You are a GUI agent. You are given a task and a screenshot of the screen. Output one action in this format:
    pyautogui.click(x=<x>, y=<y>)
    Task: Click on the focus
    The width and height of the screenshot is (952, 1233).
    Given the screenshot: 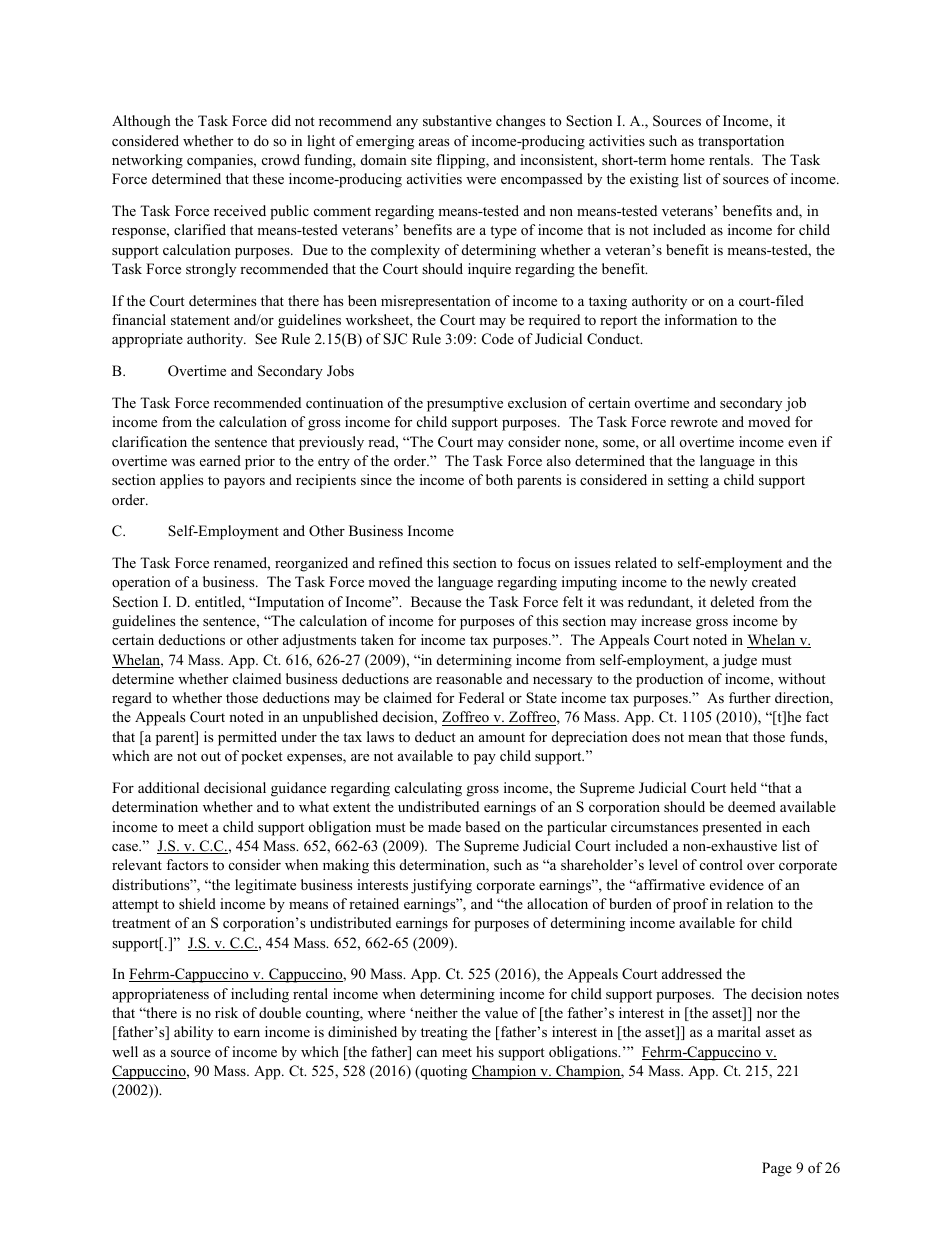 What is the action you would take?
    pyautogui.click(x=533, y=562)
